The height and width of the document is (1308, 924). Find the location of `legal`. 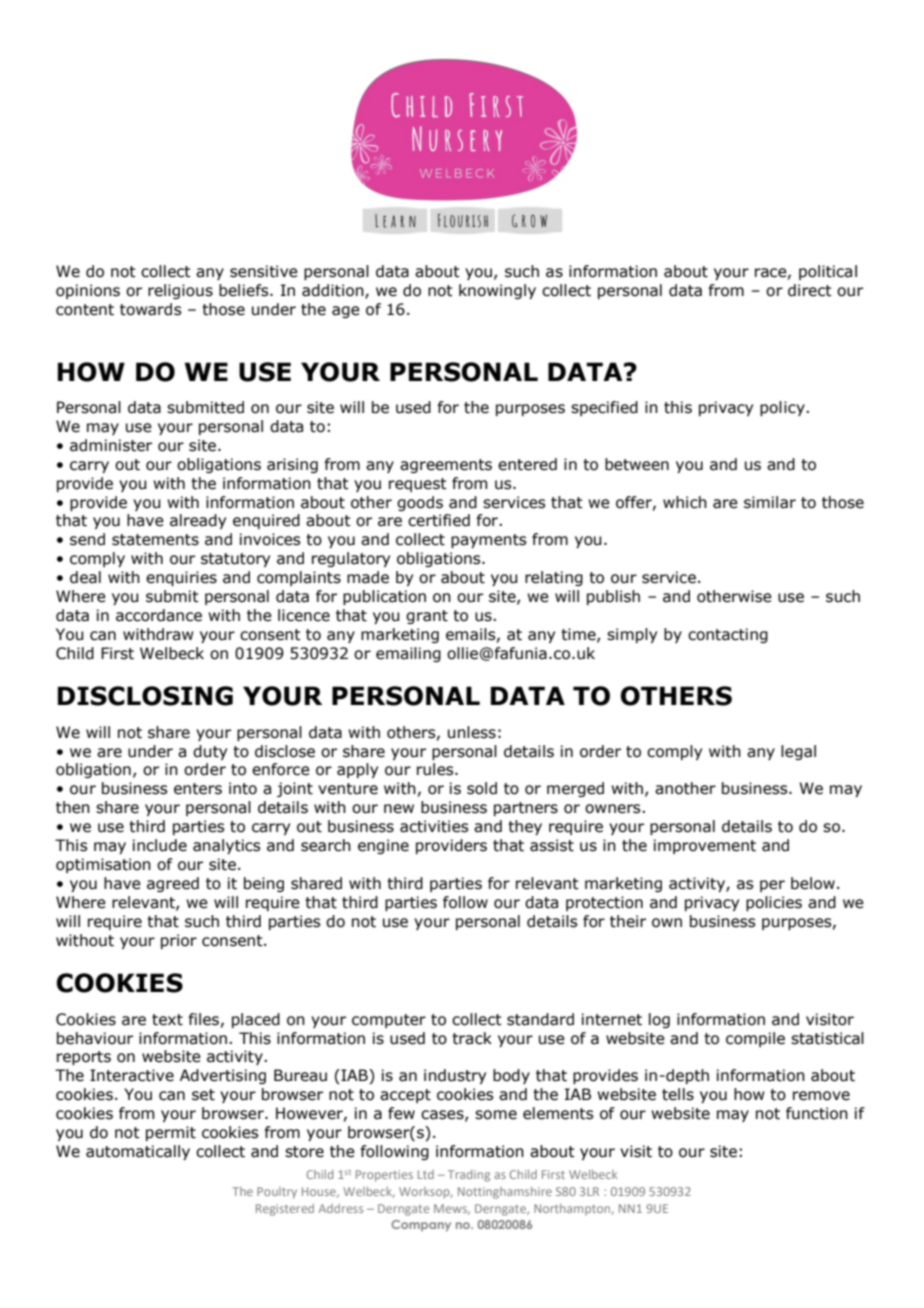

legal is located at coordinates (798, 752).
